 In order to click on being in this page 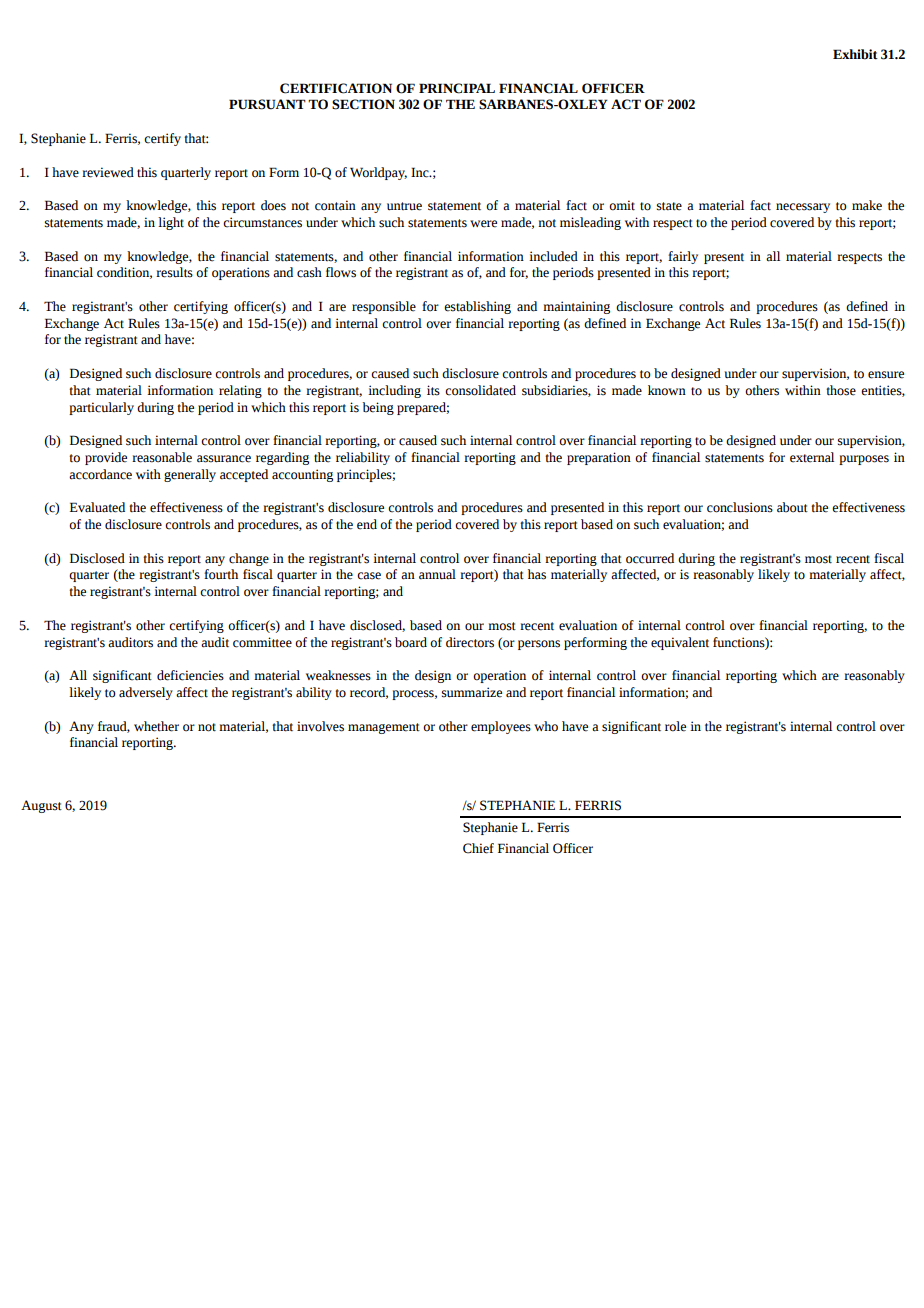, I will do `click(378, 408)`.
